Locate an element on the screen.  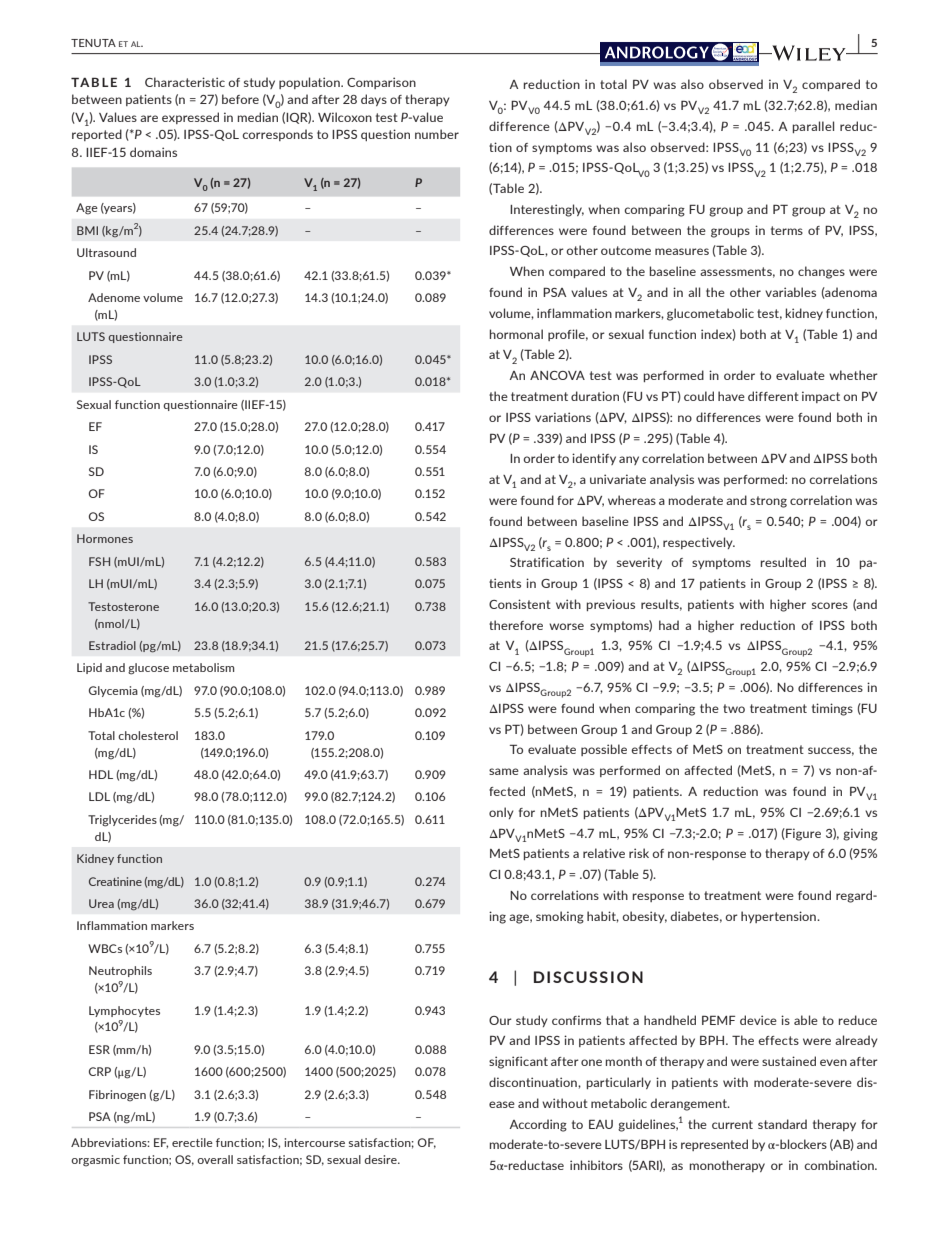
scores is located at coordinates (830, 605).
